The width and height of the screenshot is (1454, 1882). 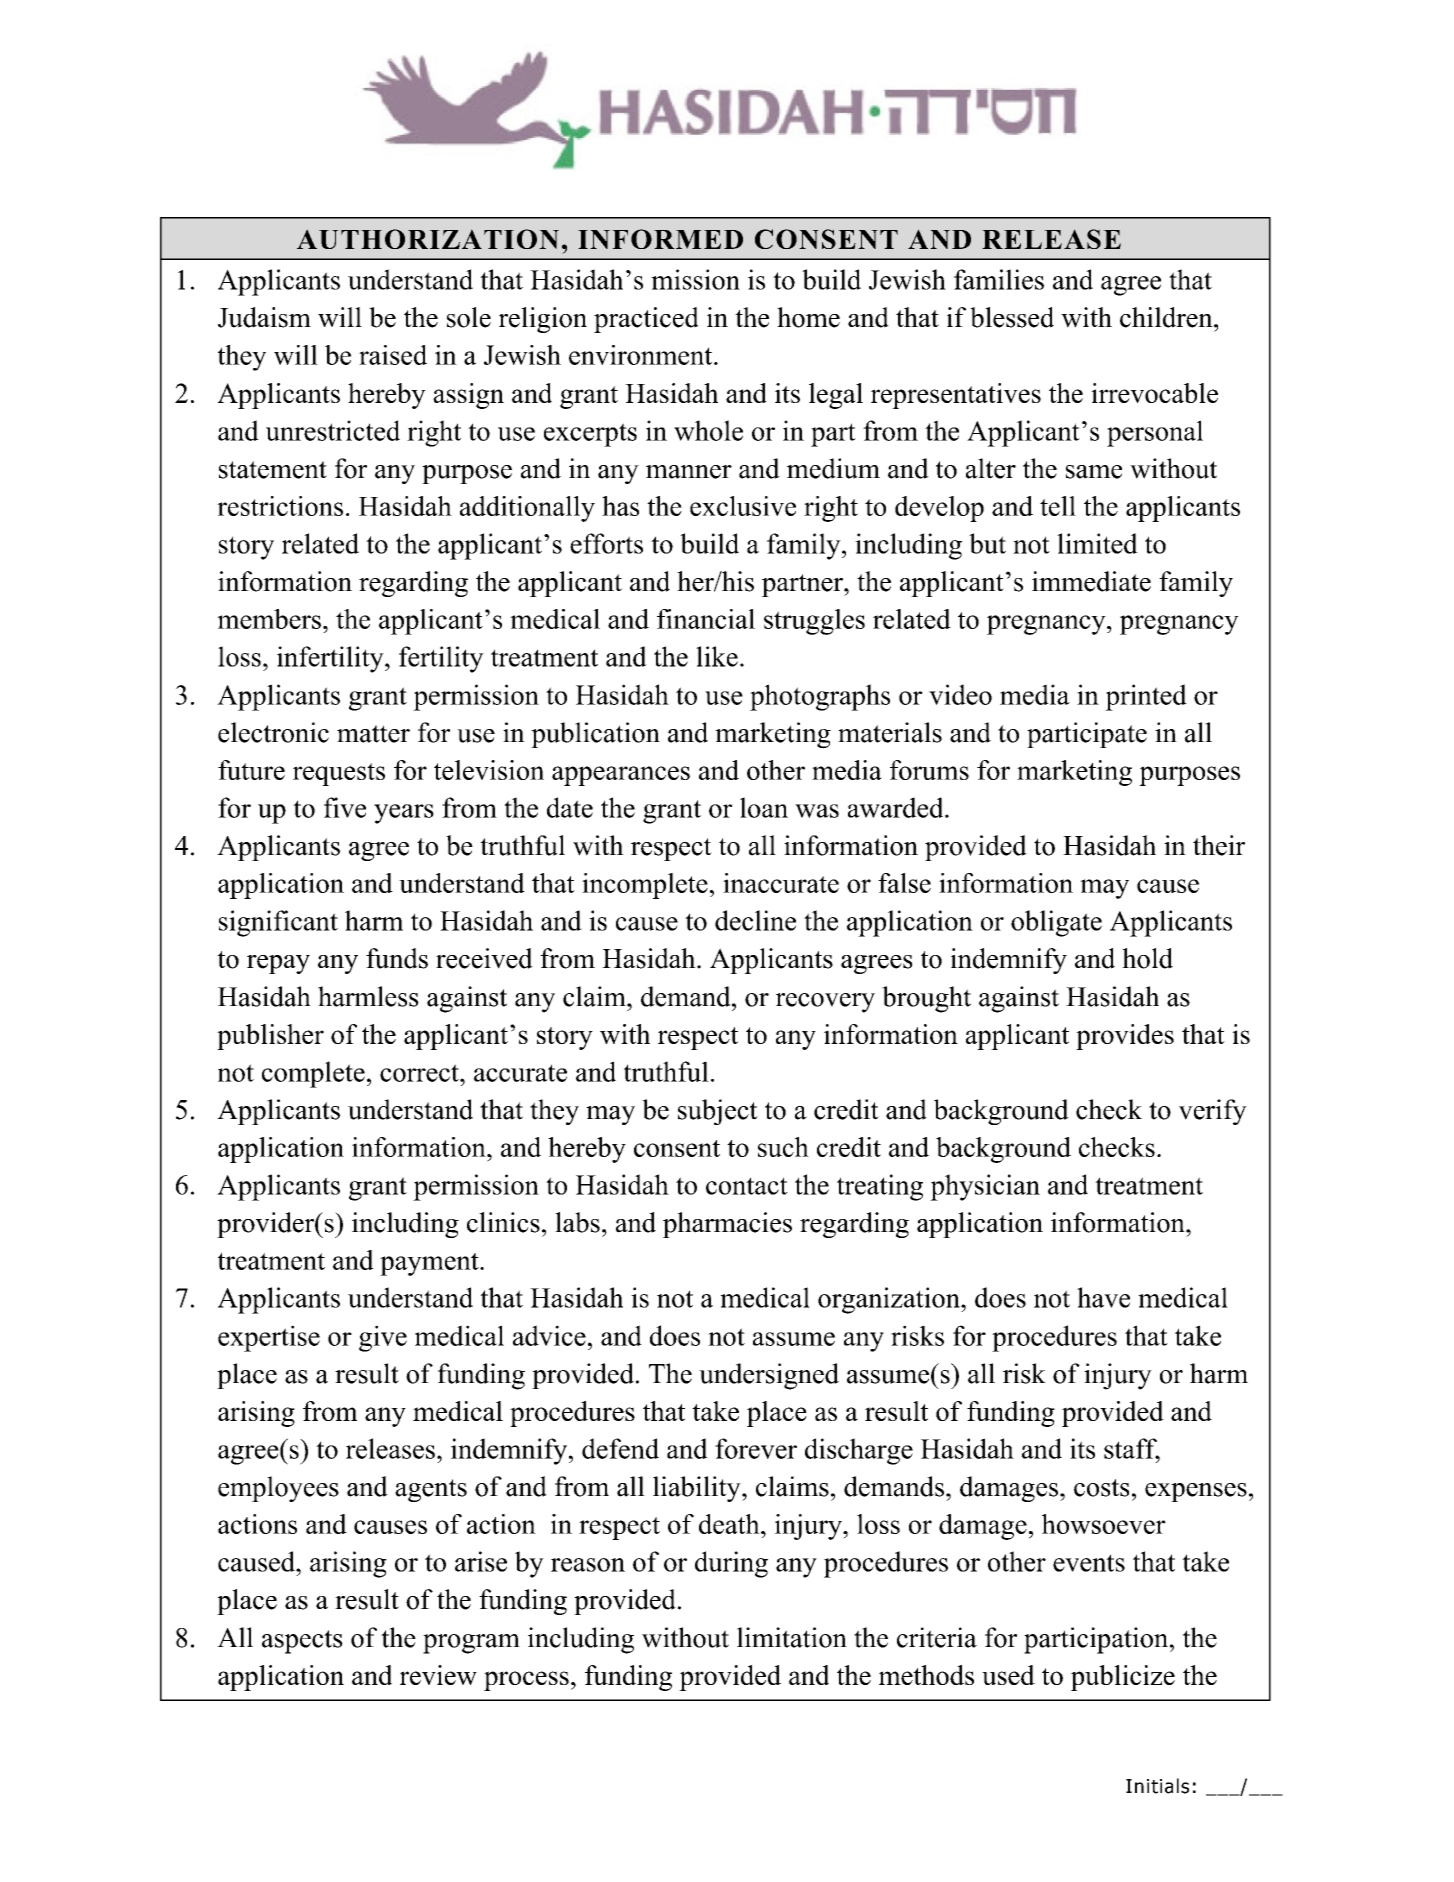 I want to click on children, so click(x=1167, y=317).
